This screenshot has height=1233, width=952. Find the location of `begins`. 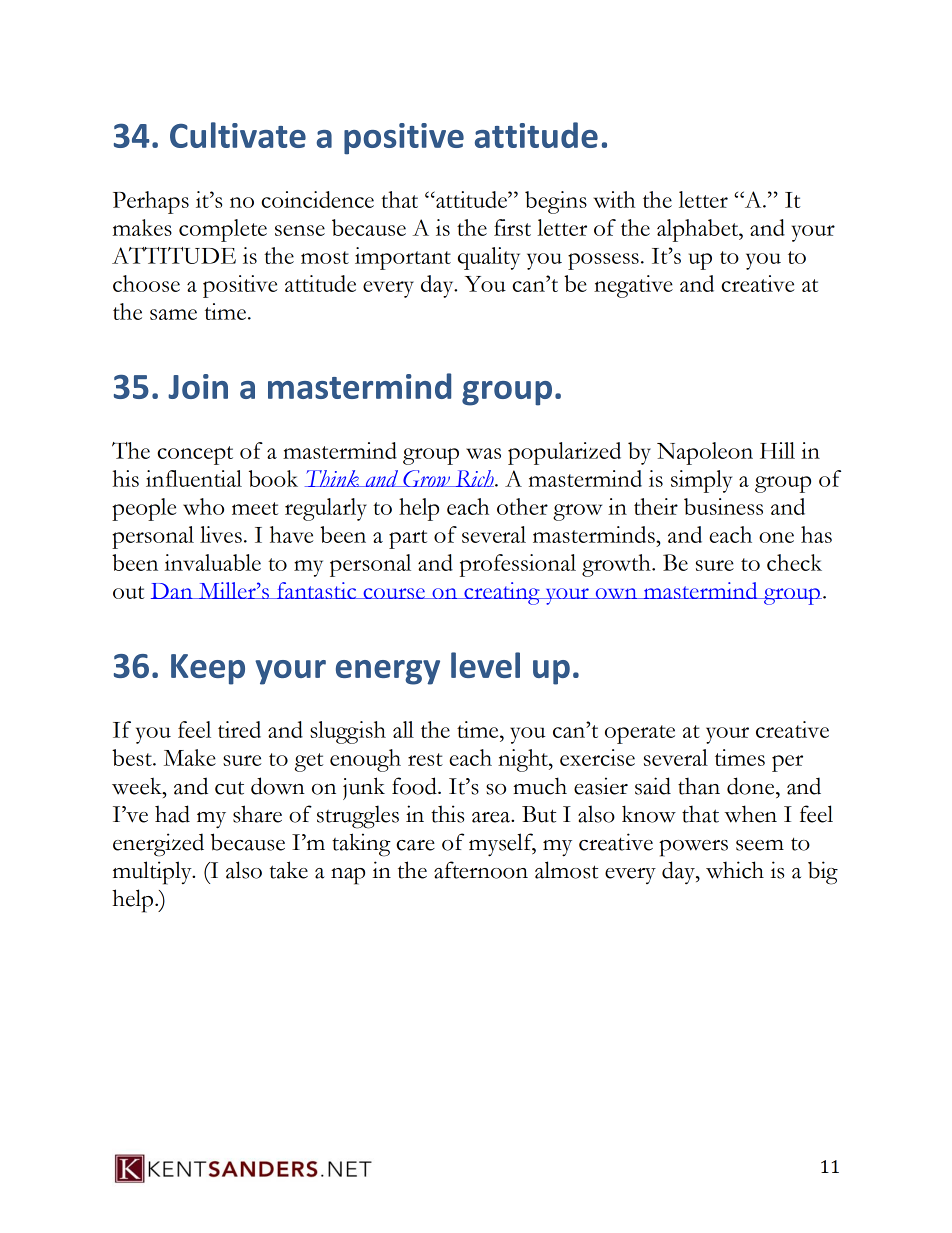

begins is located at coordinates (556, 202).
